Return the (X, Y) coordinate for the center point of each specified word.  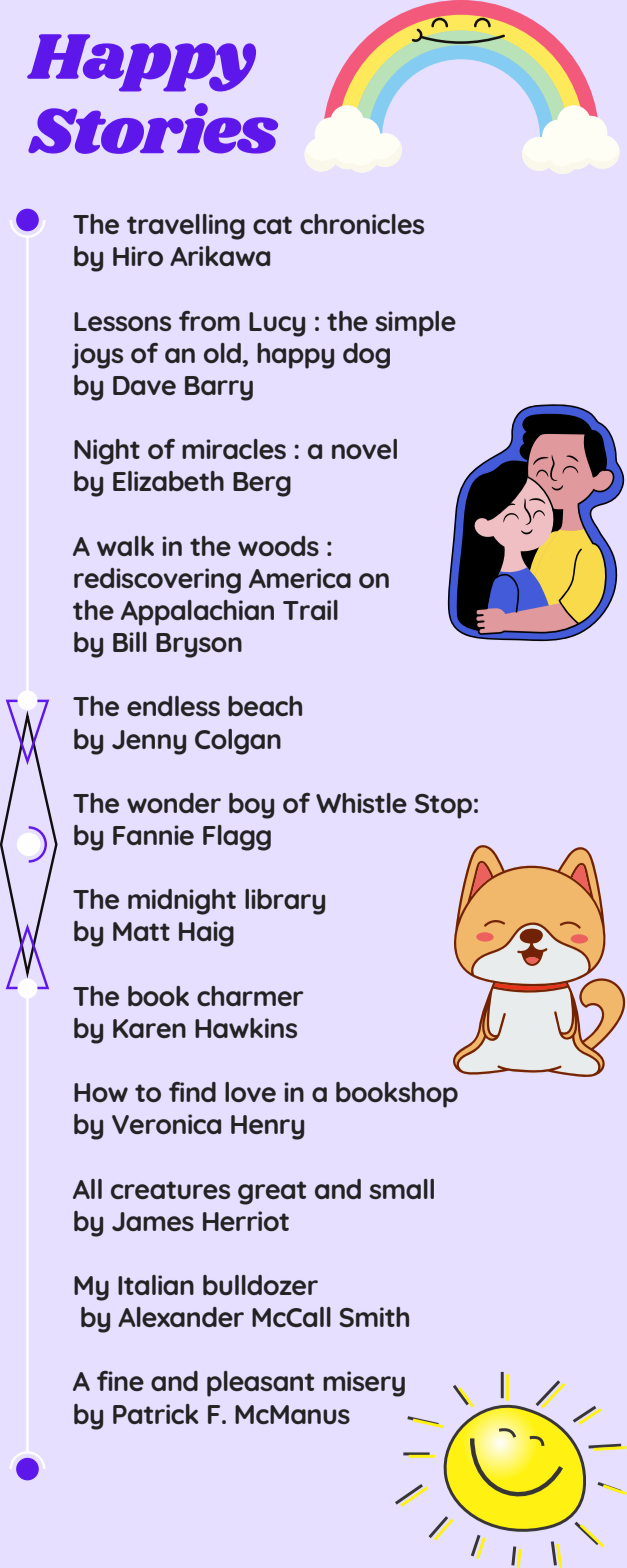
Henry (267, 1127)
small (401, 1189)
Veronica (166, 1124)
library (285, 902)
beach (265, 706)
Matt (141, 931)
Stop (443, 806)
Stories (153, 128)
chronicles (362, 224)
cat (272, 225)
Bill (130, 642)
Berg (262, 484)
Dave (144, 385)
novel (364, 449)
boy (251, 806)
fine (120, 1381)
